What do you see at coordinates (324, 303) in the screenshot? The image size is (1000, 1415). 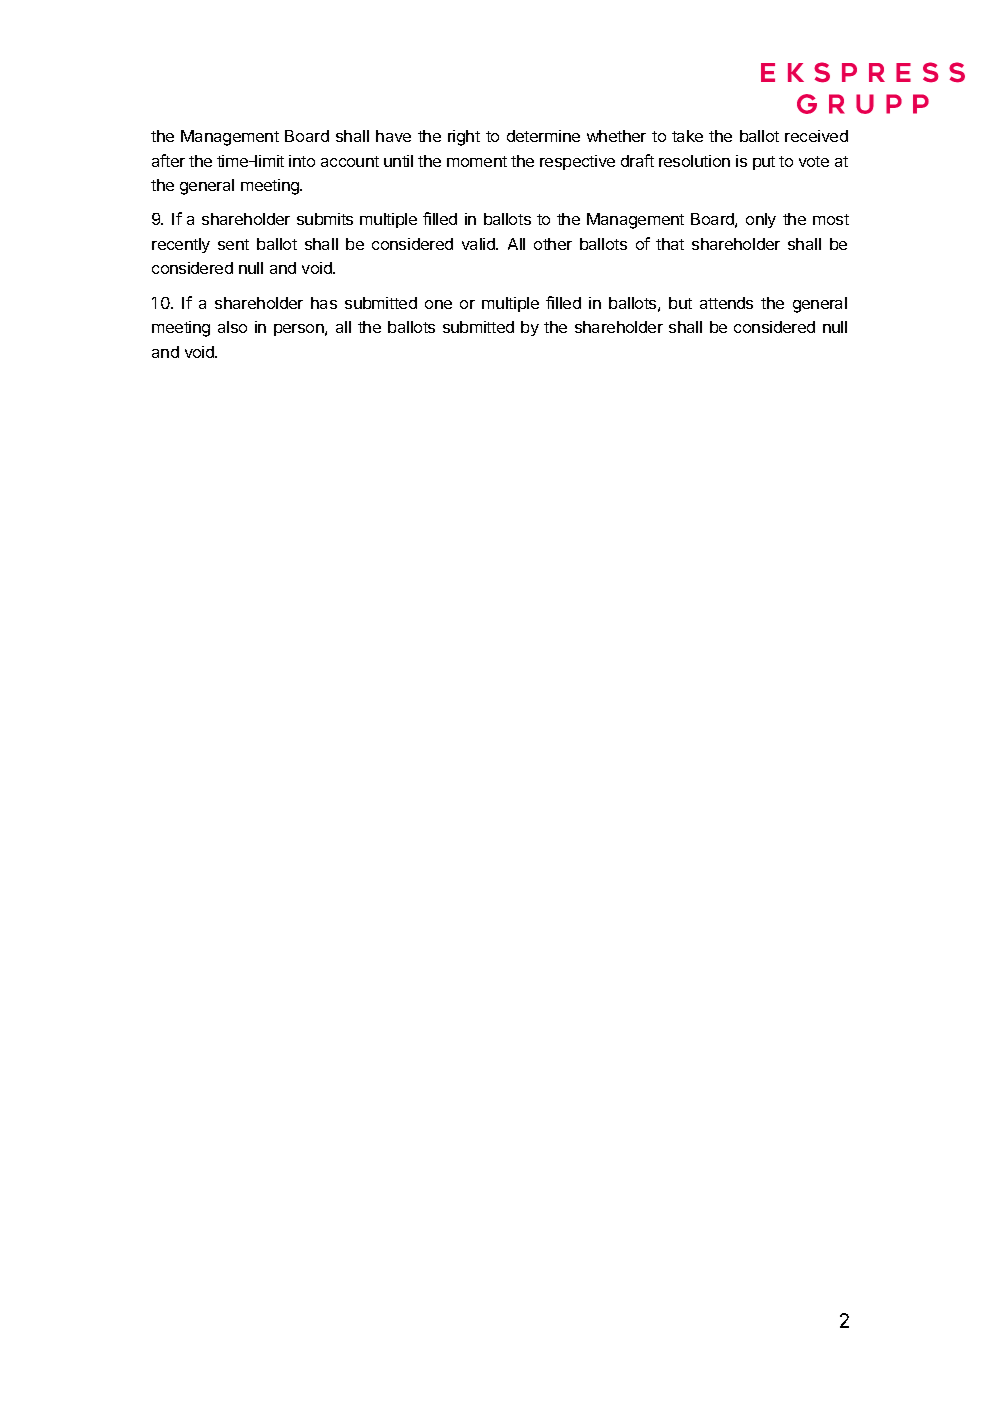 I see `has` at bounding box center [324, 303].
